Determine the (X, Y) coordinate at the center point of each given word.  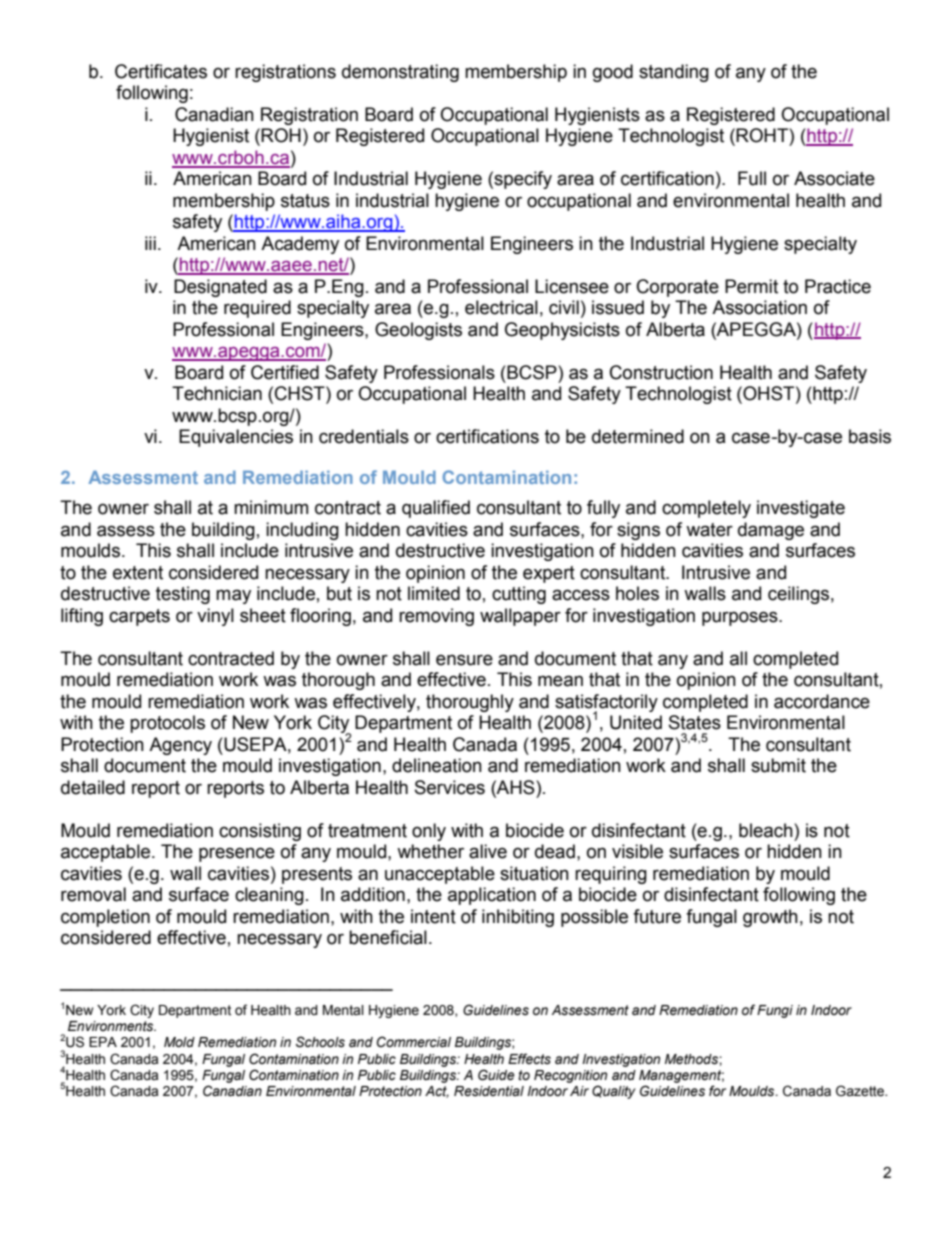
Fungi (775, 1011)
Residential (489, 1091)
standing (674, 73)
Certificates (161, 71)
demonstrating (400, 73)
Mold (179, 1042)
